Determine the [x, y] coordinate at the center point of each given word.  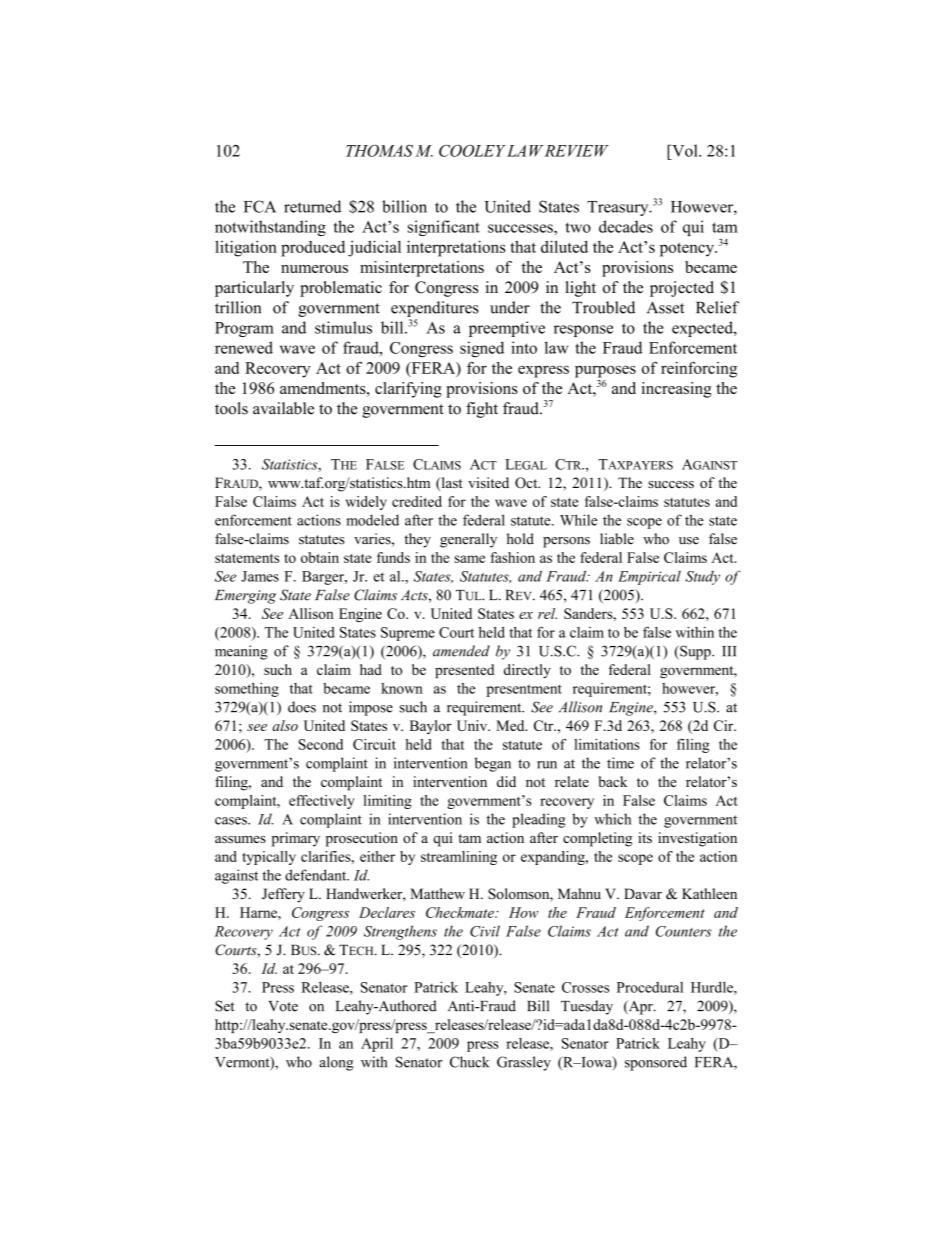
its [645, 837]
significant [444, 228]
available [283, 408]
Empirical [649, 578]
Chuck [469, 1062]
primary [295, 839]
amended [461, 651]
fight [482, 410]
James [260, 576]
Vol [685, 150]
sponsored [656, 1063]
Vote [283, 1006]
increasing [677, 390]
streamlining [459, 858]
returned [312, 206]
